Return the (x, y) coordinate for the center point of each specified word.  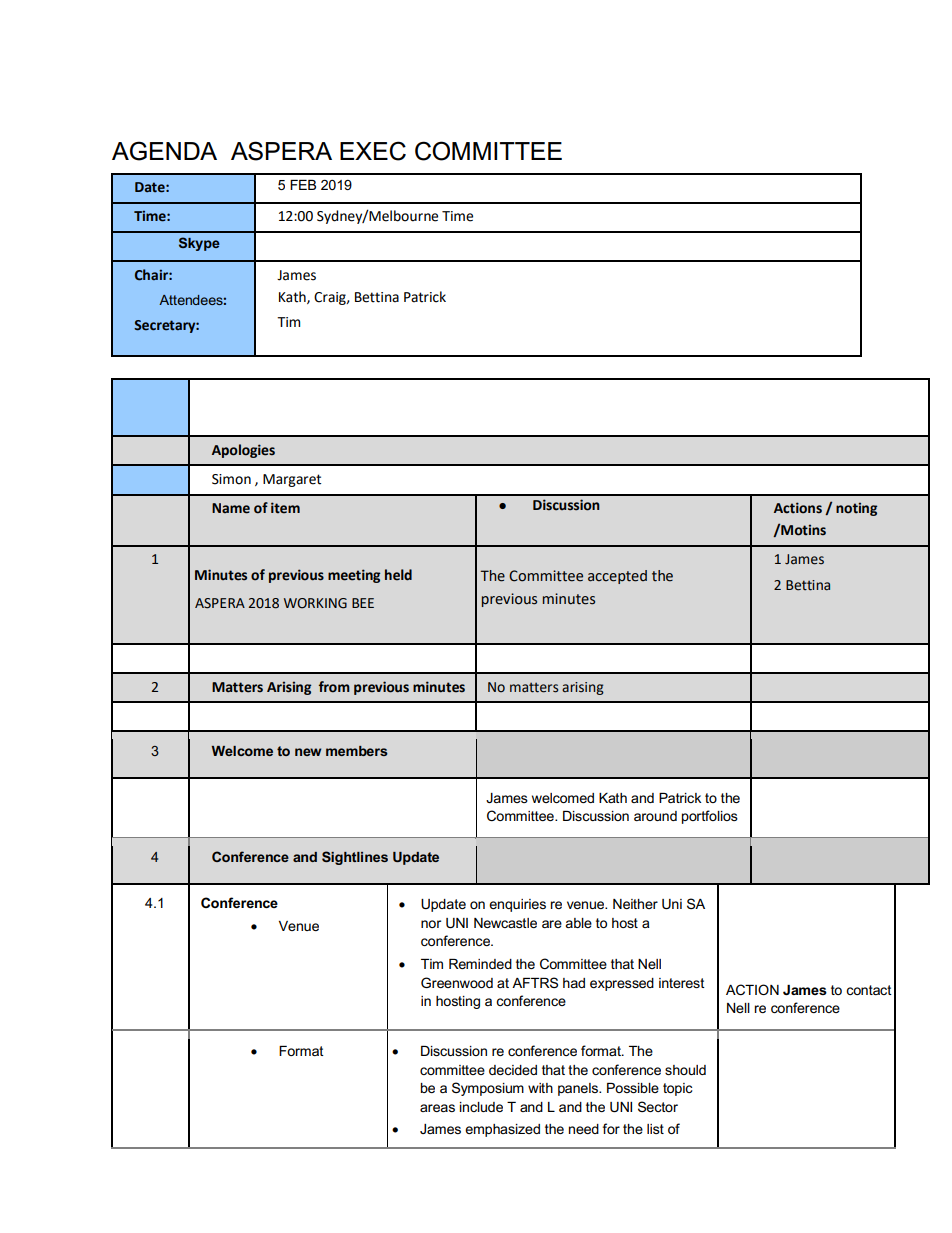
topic (677, 1089)
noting (856, 509)
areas (437, 1108)
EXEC (373, 151)
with (540, 1088)
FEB (303, 185)
